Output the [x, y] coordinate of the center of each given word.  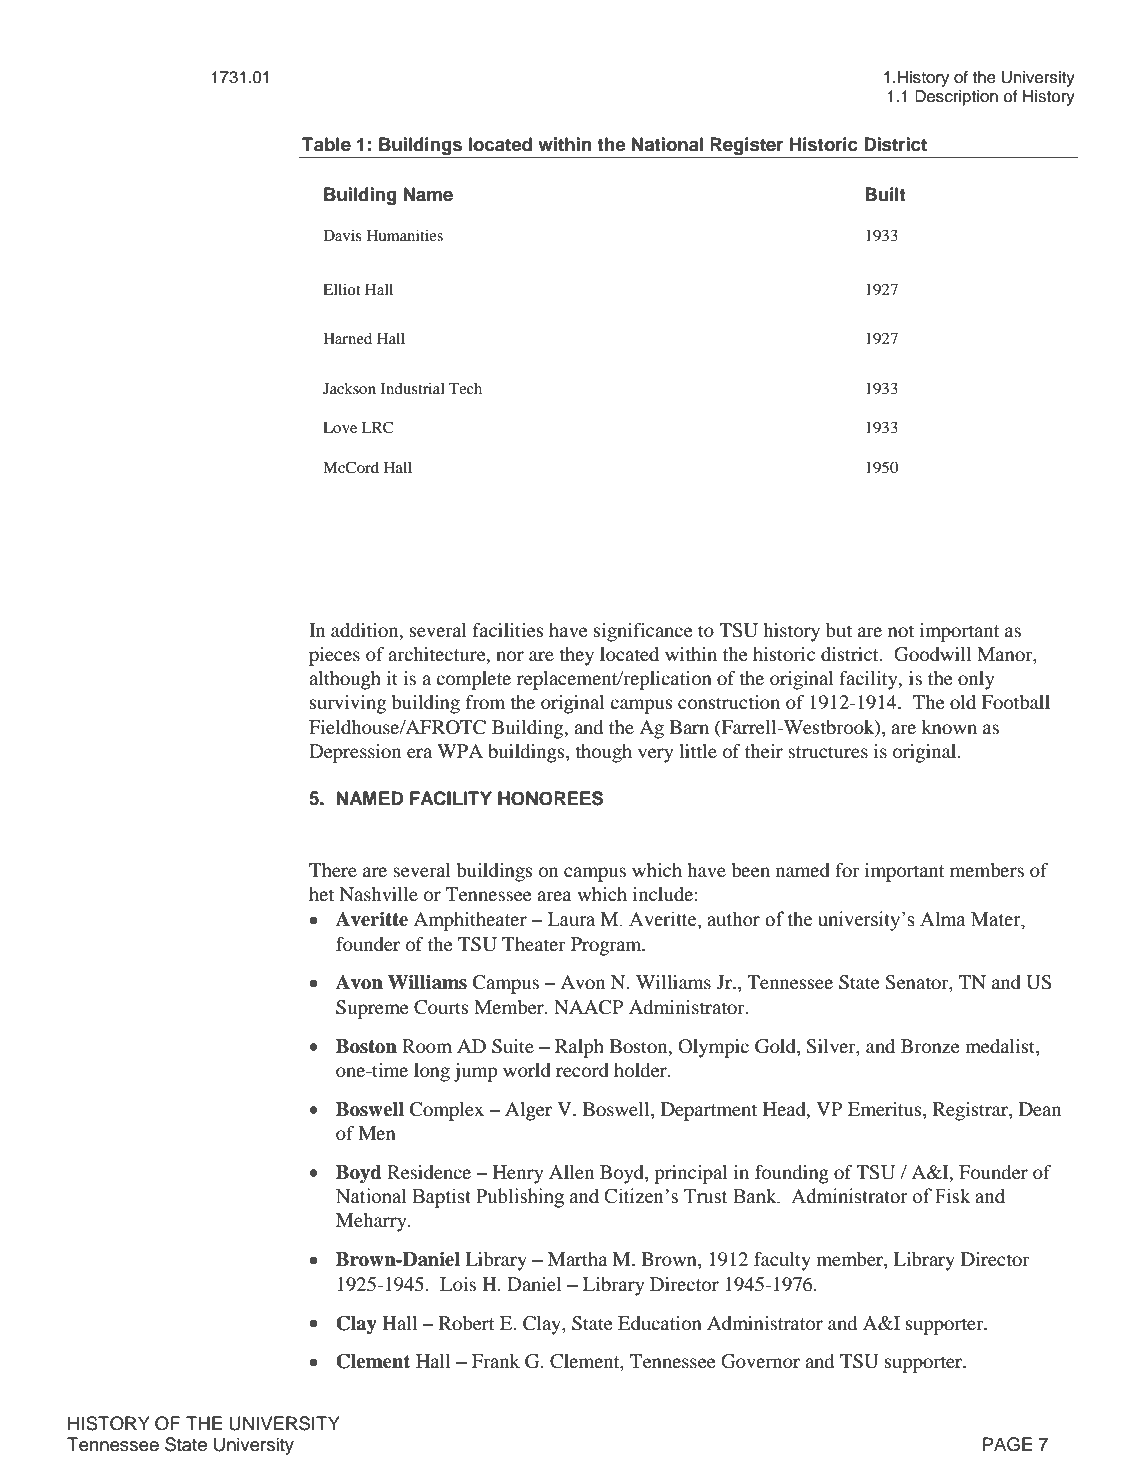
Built [885, 194]
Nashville [378, 894]
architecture [438, 655]
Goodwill [933, 654]
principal [690, 1174]
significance [643, 632]
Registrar [971, 1111]
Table [326, 144]
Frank [496, 1361]
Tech [465, 388]
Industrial [413, 388]
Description [956, 98]
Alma [942, 919]
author [733, 919]
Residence [429, 1172]
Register [747, 146]
